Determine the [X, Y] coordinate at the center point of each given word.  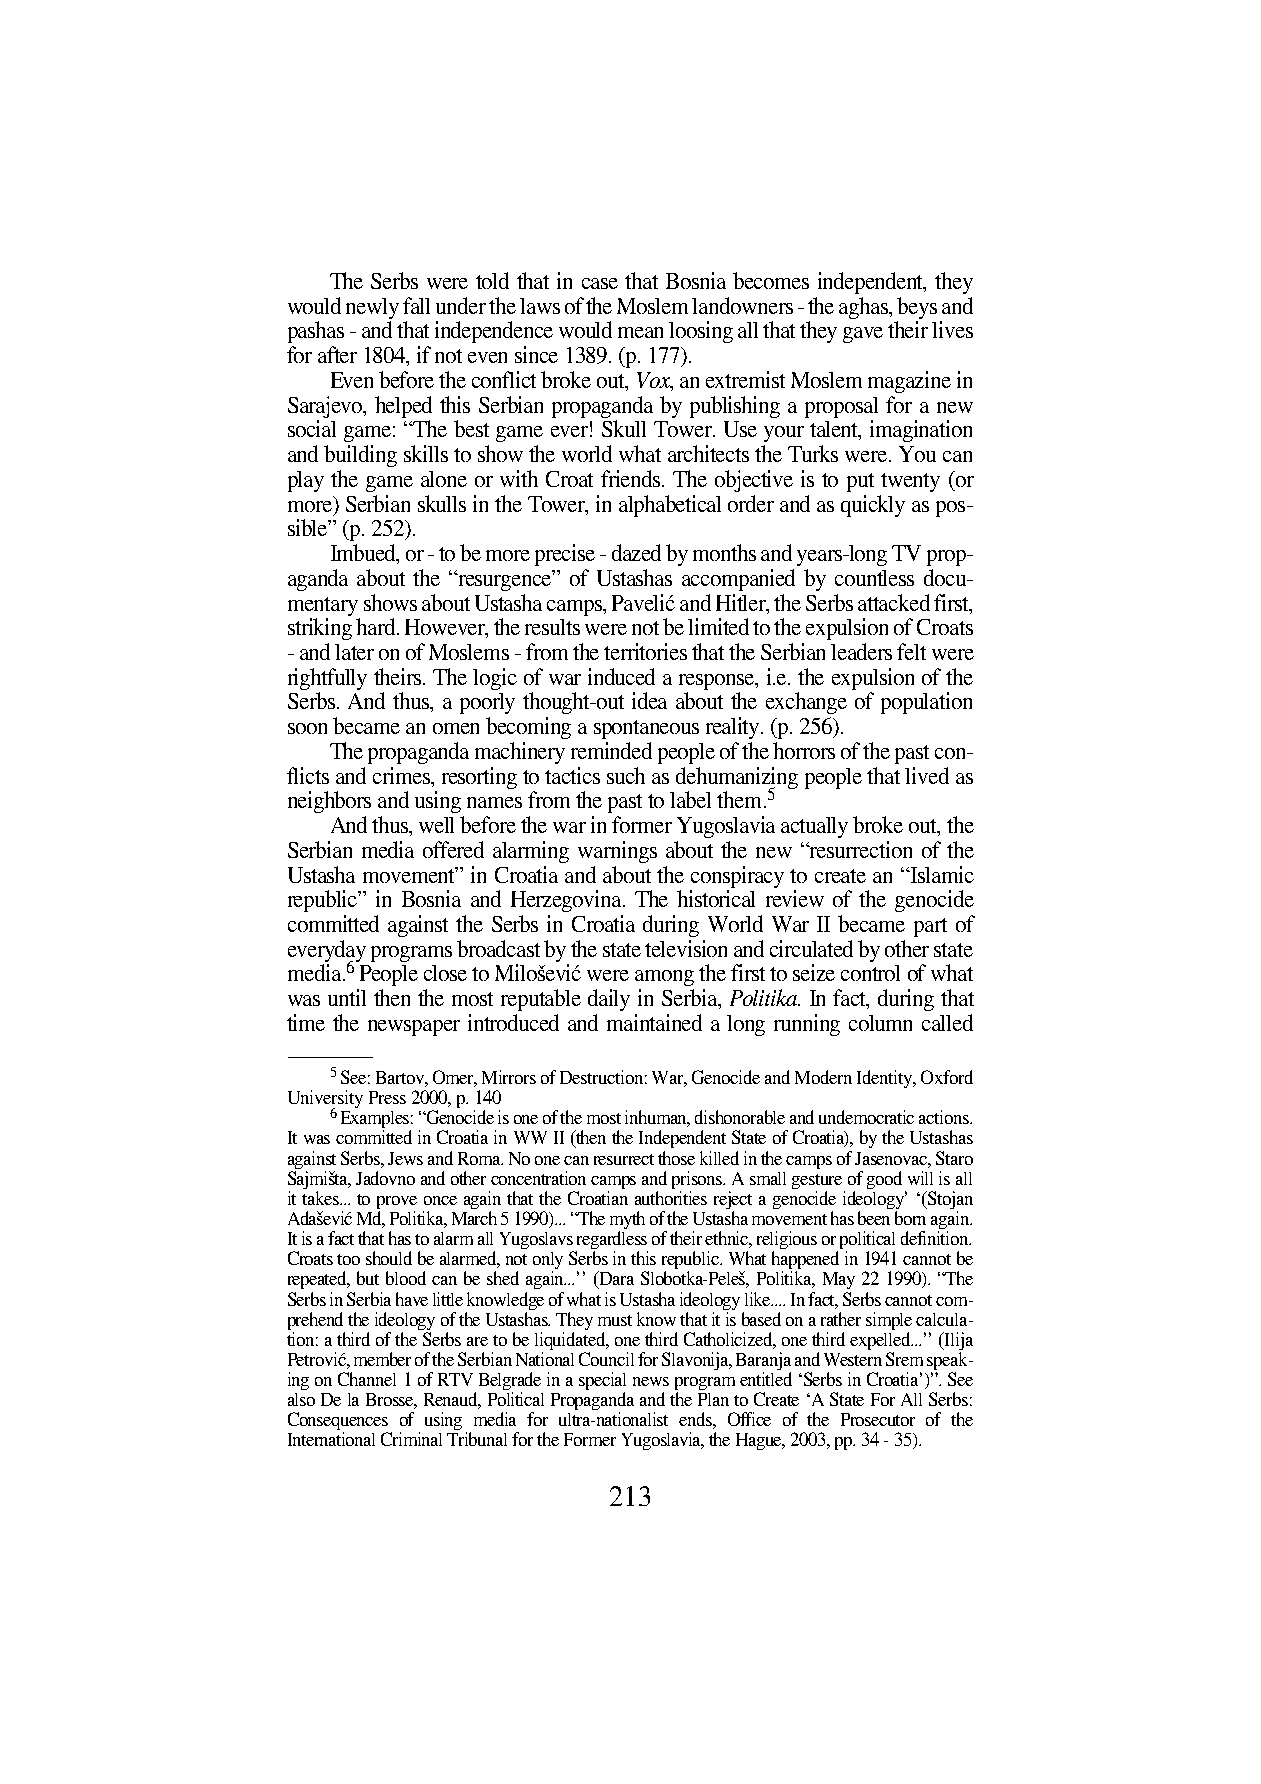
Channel [367, 1379]
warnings [617, 852]
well [436, 825]
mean [640, 332]
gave [863, 335]
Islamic [941, 874]
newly [372, 310]
